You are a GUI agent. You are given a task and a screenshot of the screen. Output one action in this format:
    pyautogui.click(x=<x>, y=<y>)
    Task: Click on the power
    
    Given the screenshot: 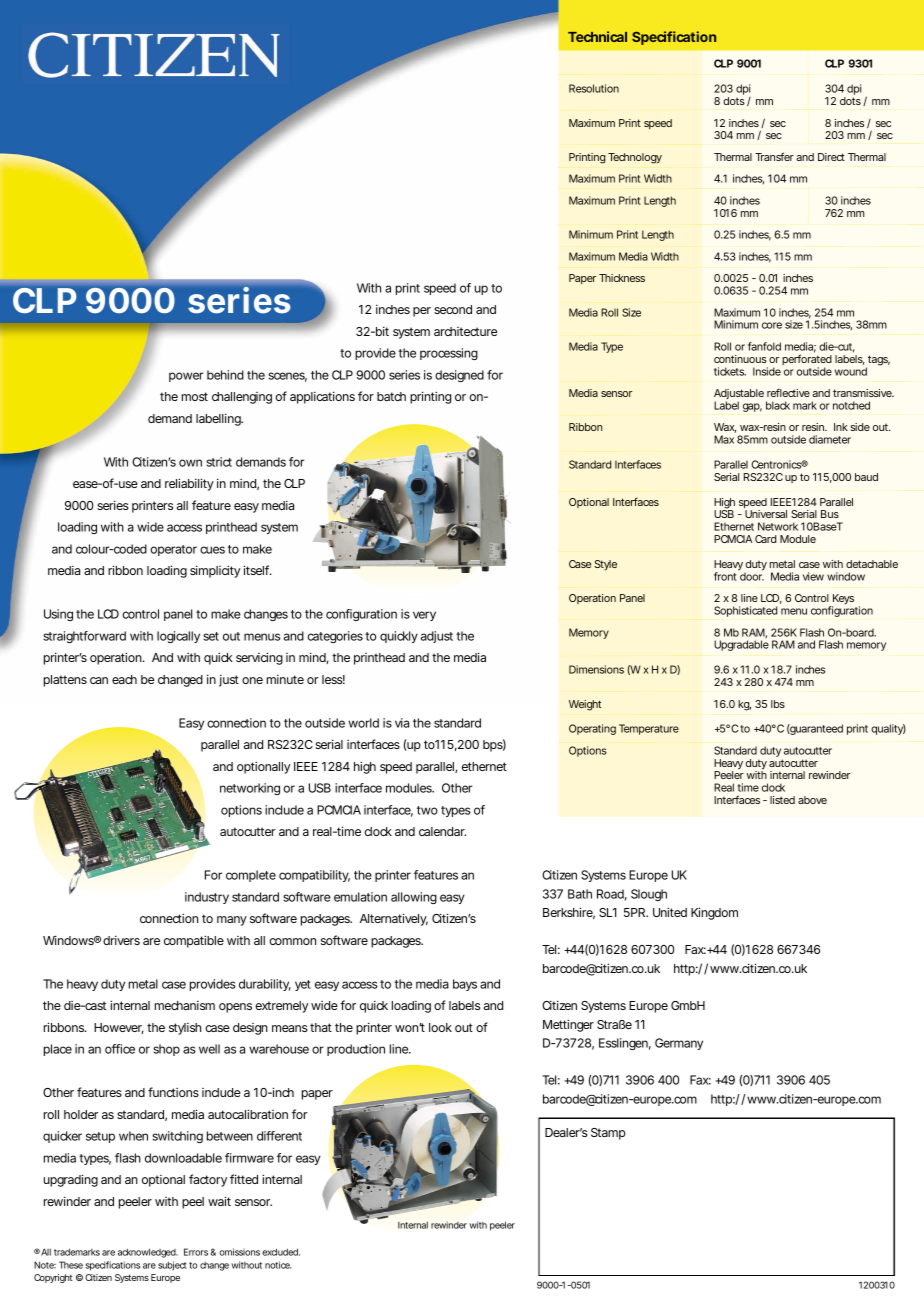 What is the action you would take?
    pyautogui.click(x=186, y=377)
